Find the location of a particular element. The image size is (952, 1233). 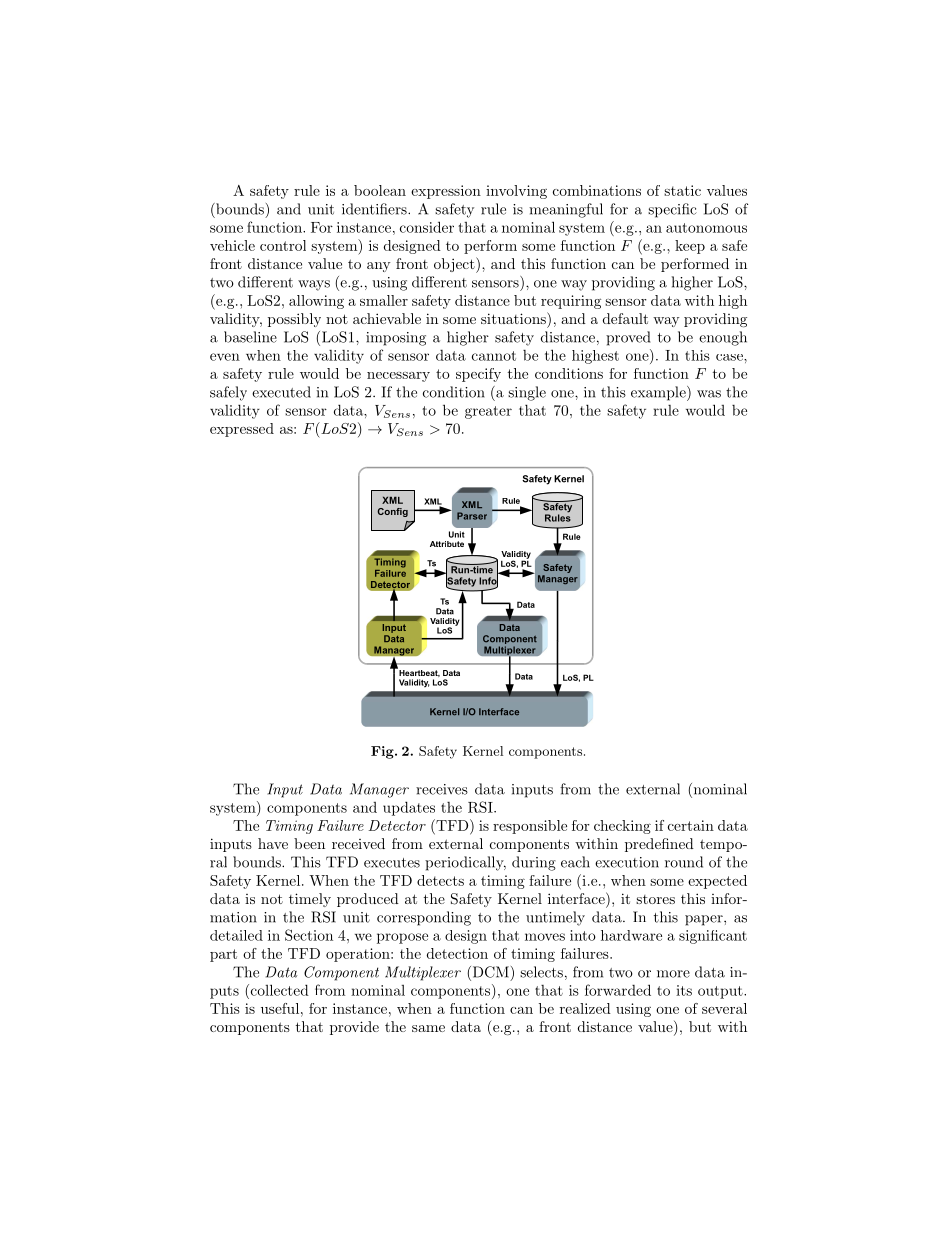

executed is located at coordinates (281, 392).
